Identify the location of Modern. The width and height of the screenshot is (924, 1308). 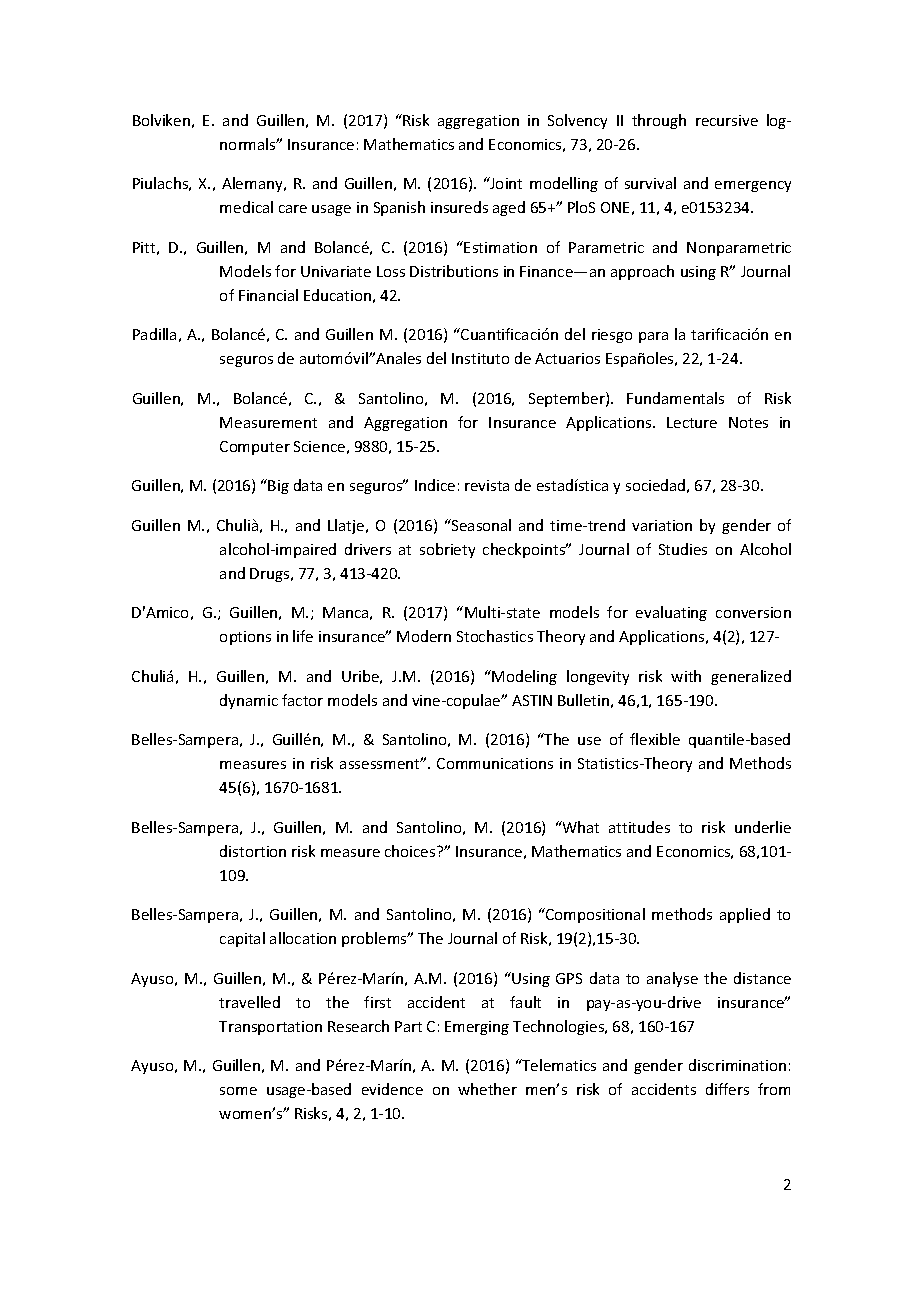
(424, 636).
